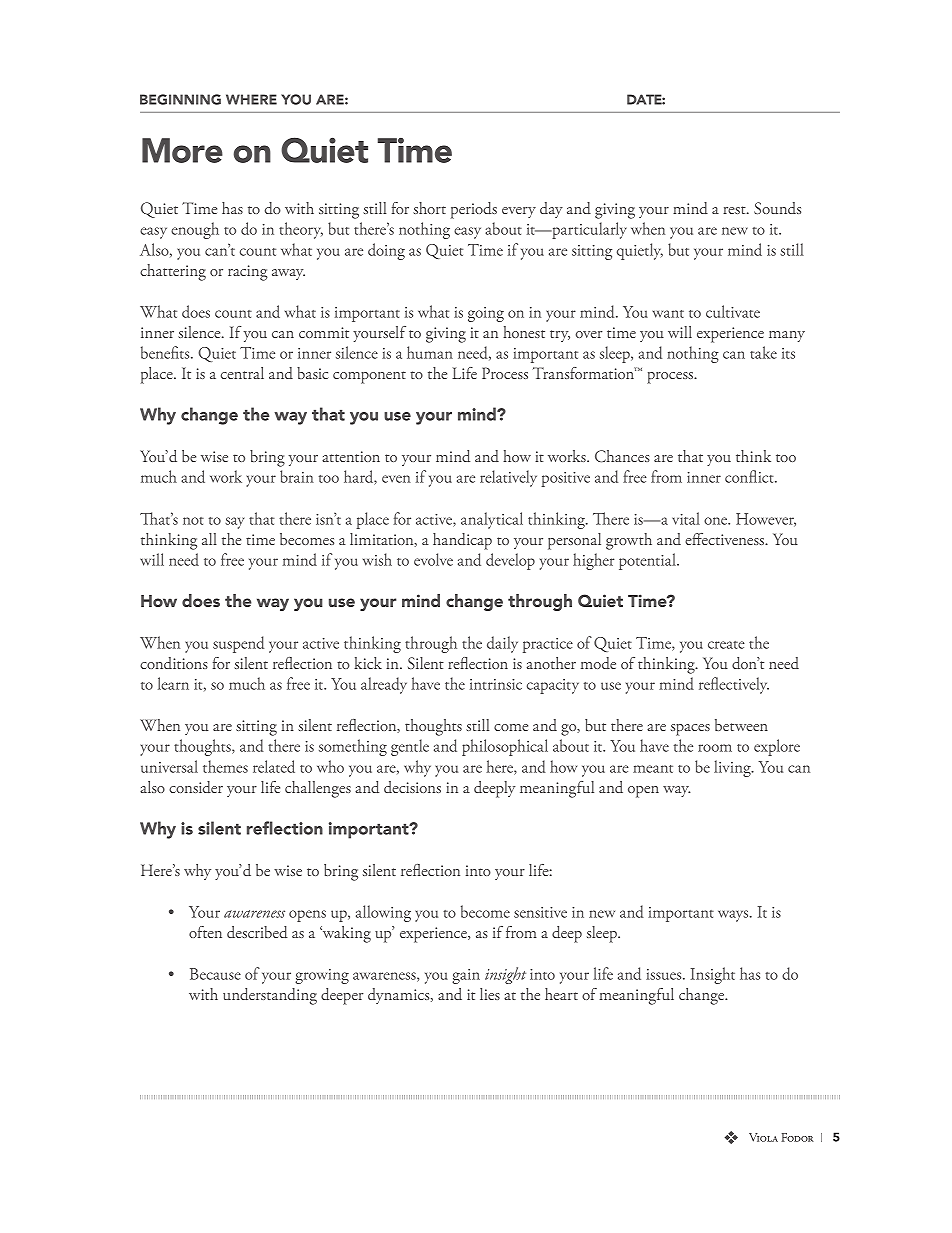 The height and width of the screenshot is (1233, 952). Describe the element at coordinates (734, 916) in the screenshot. I see `ways` at that location.
